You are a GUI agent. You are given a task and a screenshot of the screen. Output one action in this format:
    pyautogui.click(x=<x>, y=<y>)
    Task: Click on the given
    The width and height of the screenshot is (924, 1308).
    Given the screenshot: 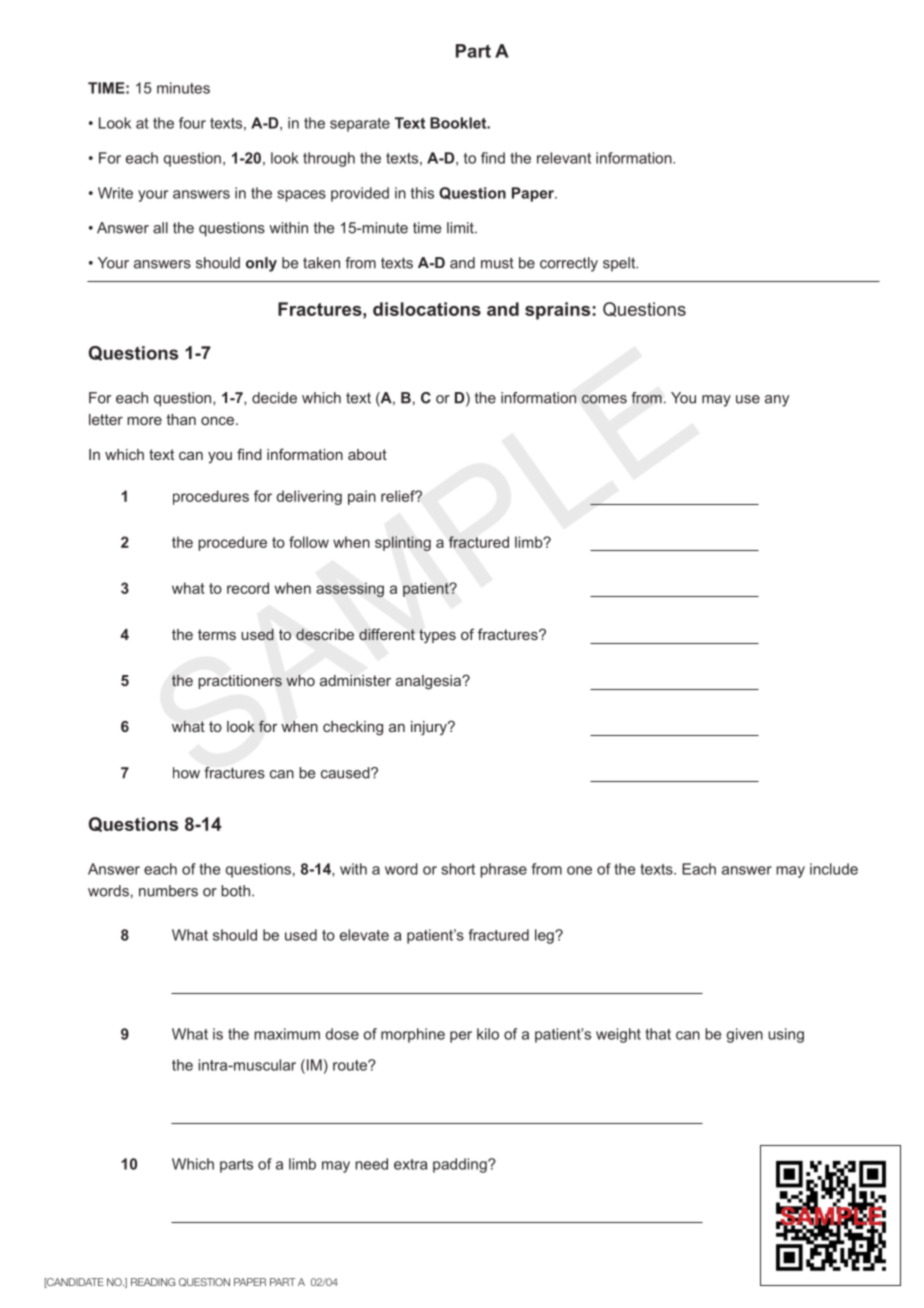 What is the action you would take?
    pyautogui.click(x=744, y=1035)
